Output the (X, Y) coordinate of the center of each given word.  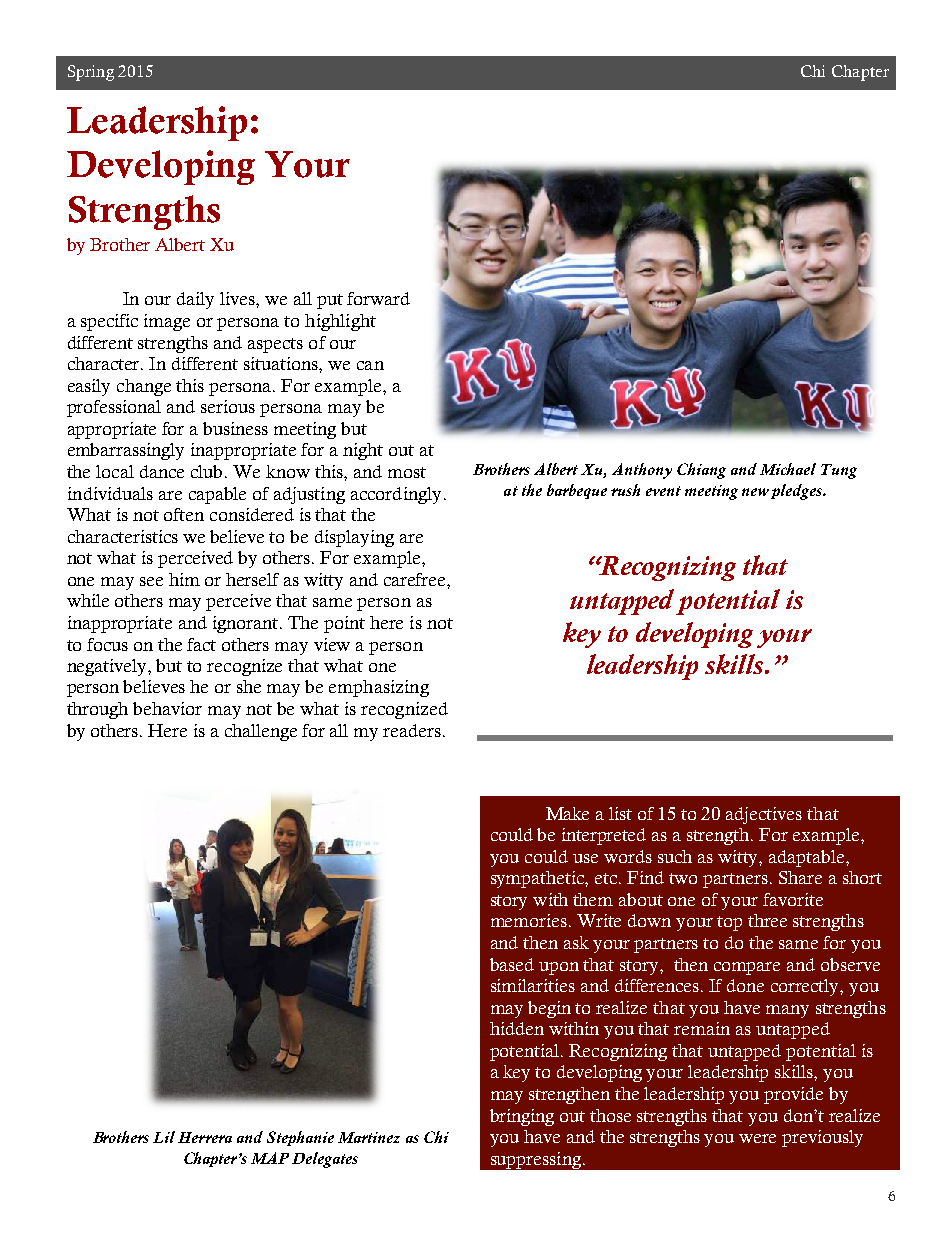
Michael (788, 469)
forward (378, 298)
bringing (522, 1117)
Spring (91, 73)
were (757, 1138)
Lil (164, 1137)
